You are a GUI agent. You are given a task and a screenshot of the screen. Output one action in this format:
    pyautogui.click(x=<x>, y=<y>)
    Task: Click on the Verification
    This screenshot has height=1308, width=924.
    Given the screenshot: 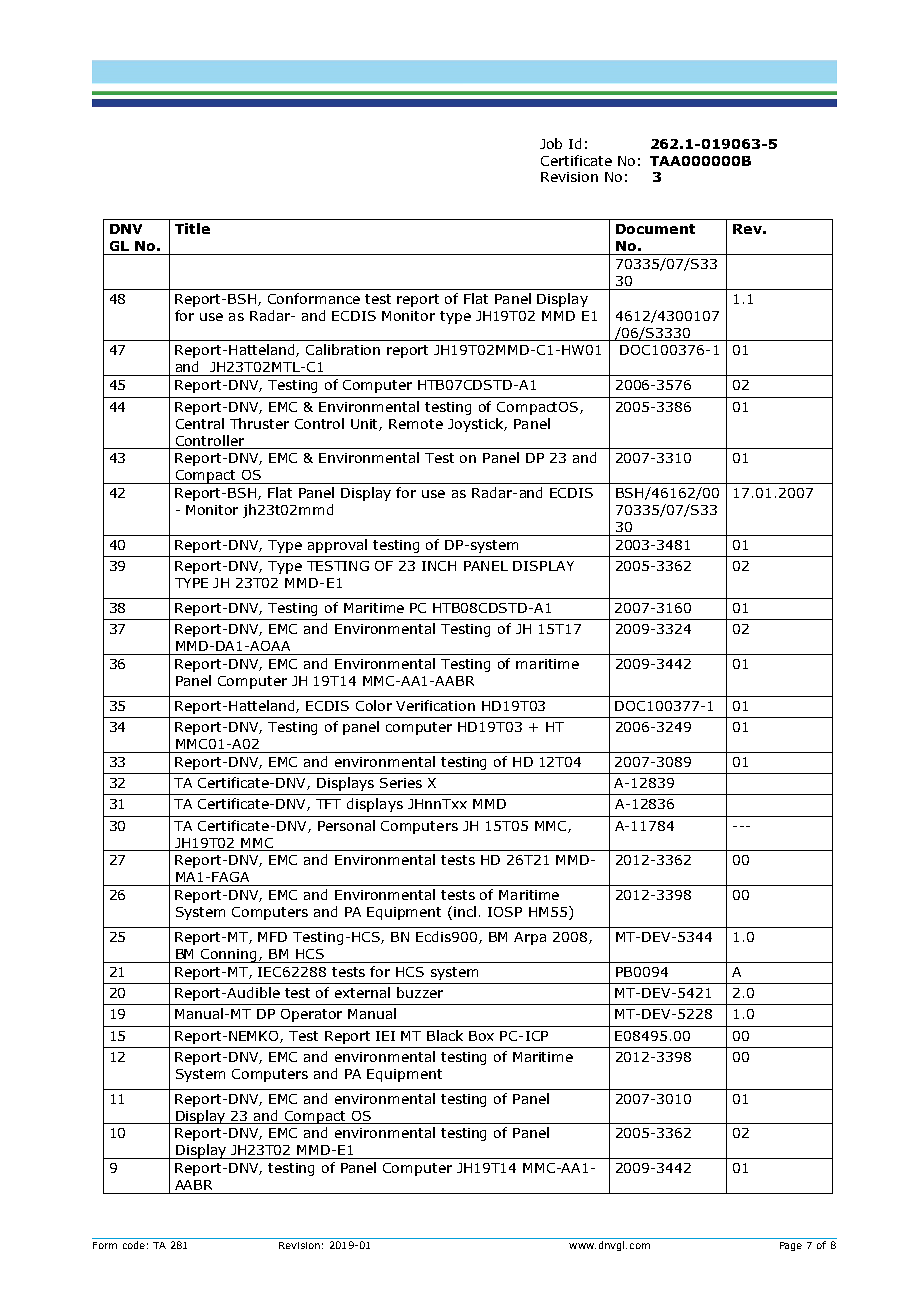 What is the action you would take?
    pyautogui.click(x=435, y=705)
